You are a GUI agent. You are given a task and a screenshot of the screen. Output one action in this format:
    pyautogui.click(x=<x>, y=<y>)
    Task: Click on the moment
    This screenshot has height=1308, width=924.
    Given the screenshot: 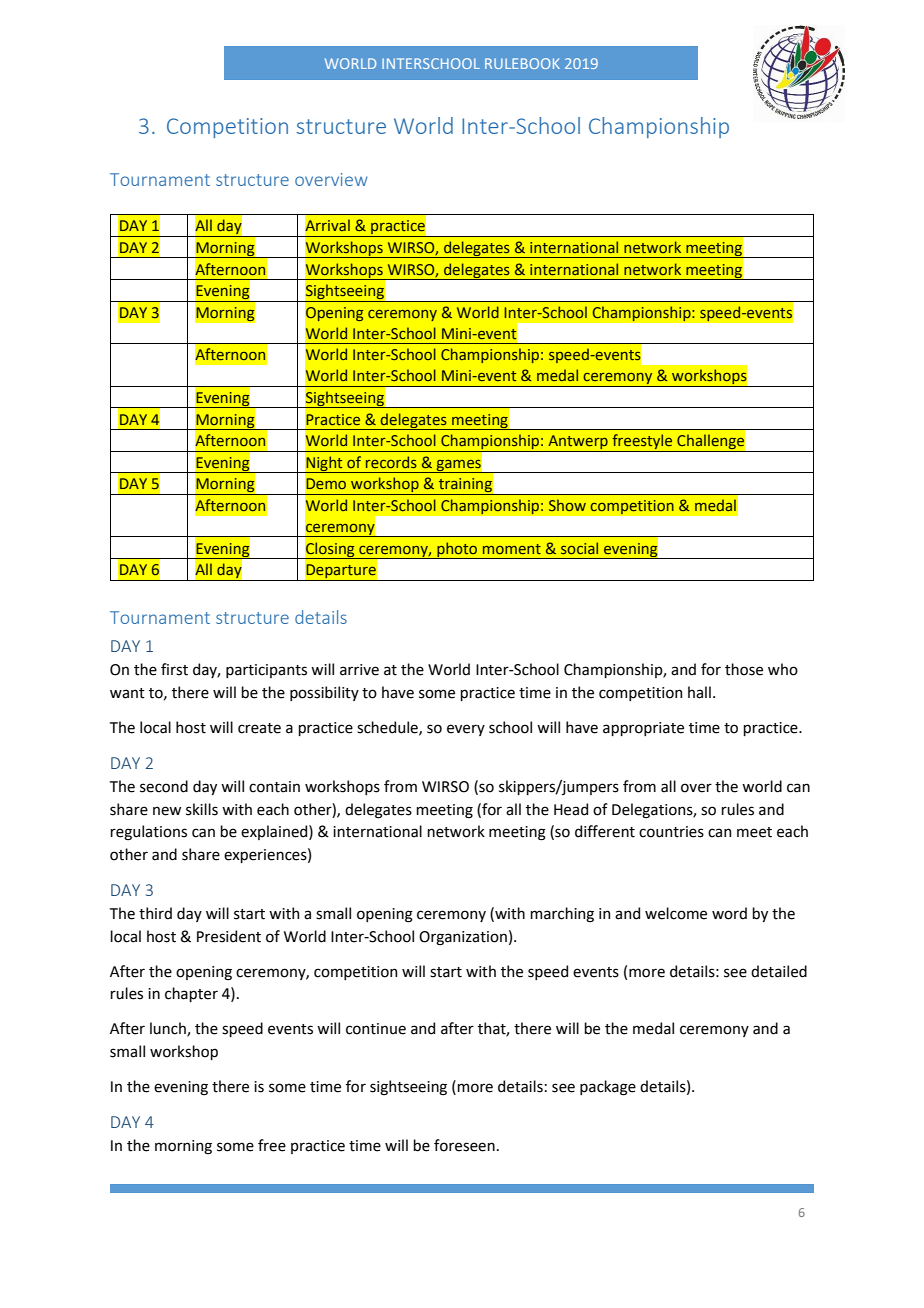 What is the action you would take?
    pyautogui.click(x=512, y=549)
